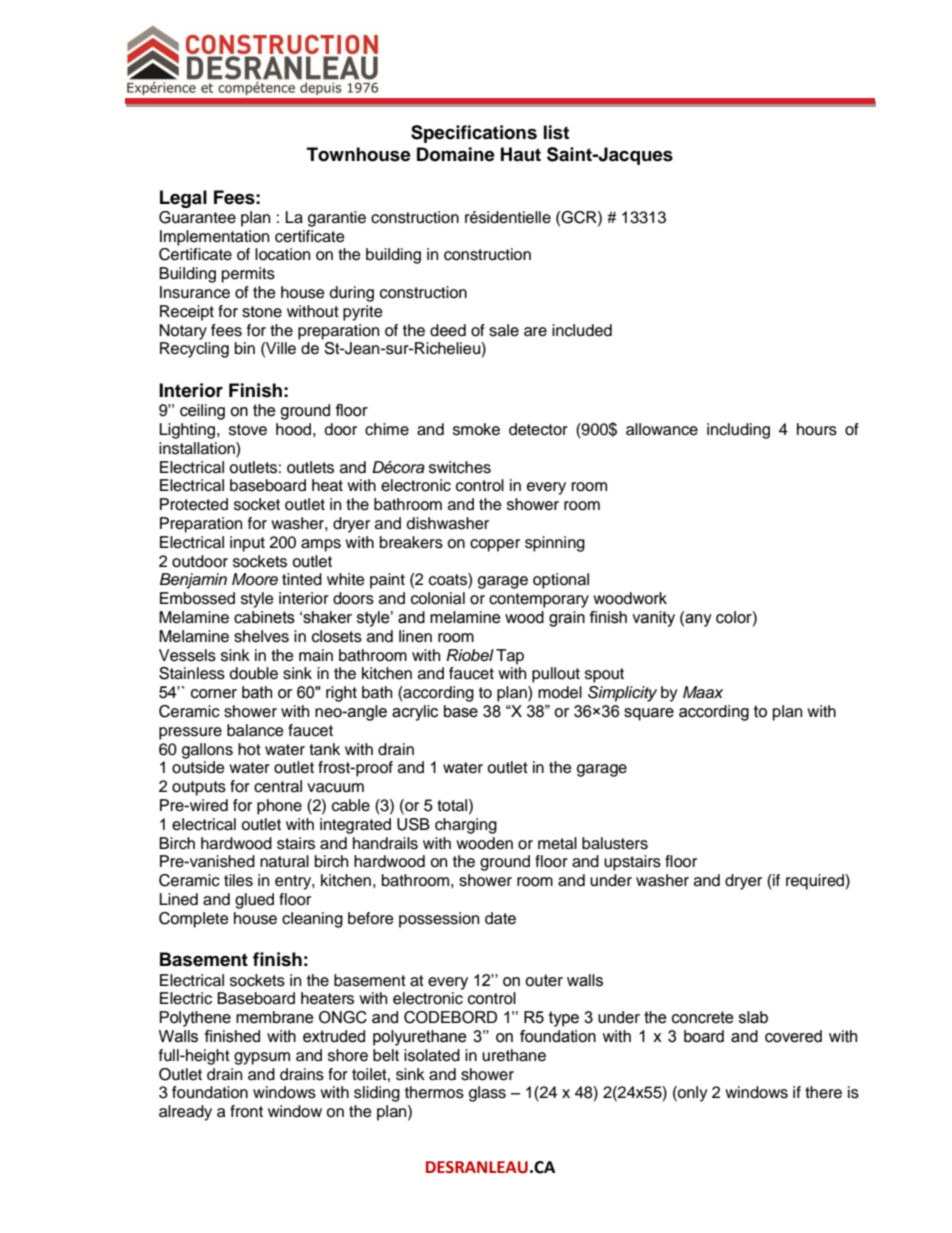 Image resolution: width=952 pixels, height=1233 pixels. What do you see at coordinates (248, 430) in the document?
I see `stove` at bounding box center [248, 430].
